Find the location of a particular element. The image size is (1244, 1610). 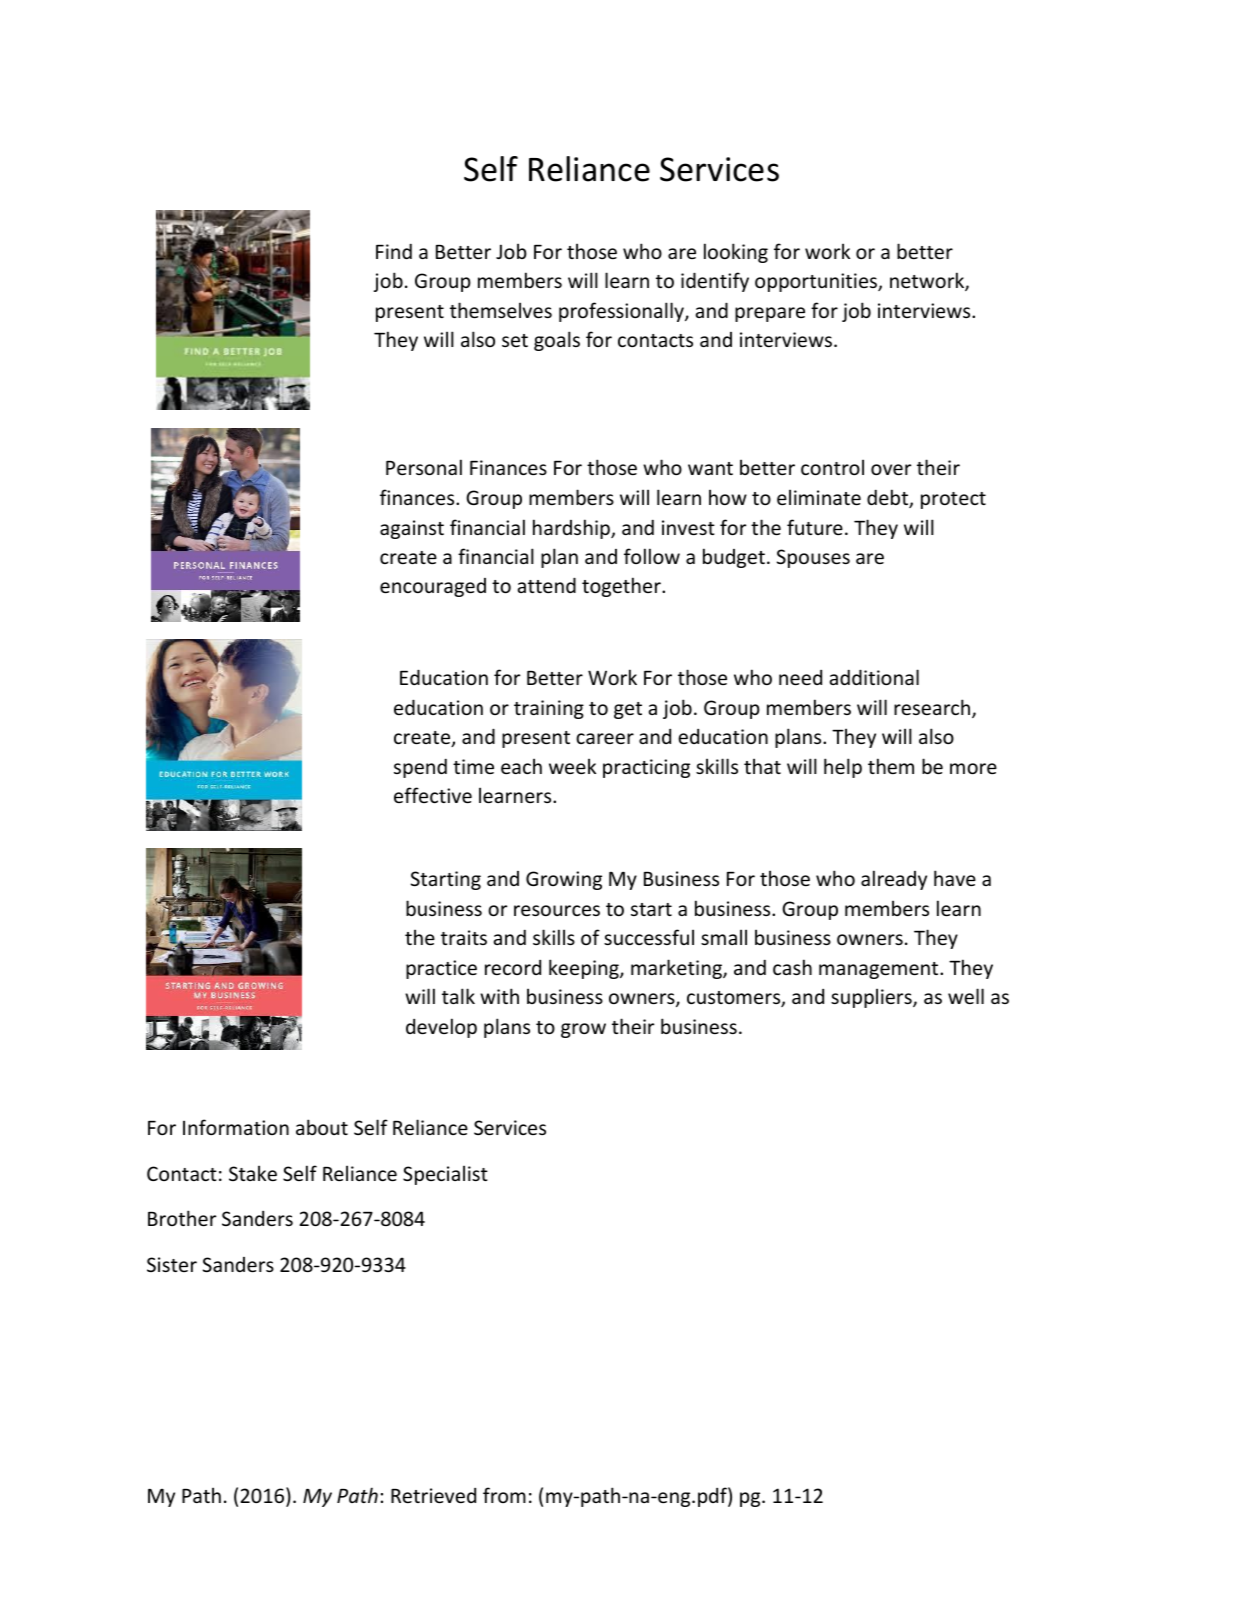

opportunities is located at coordinates (817, 282).
